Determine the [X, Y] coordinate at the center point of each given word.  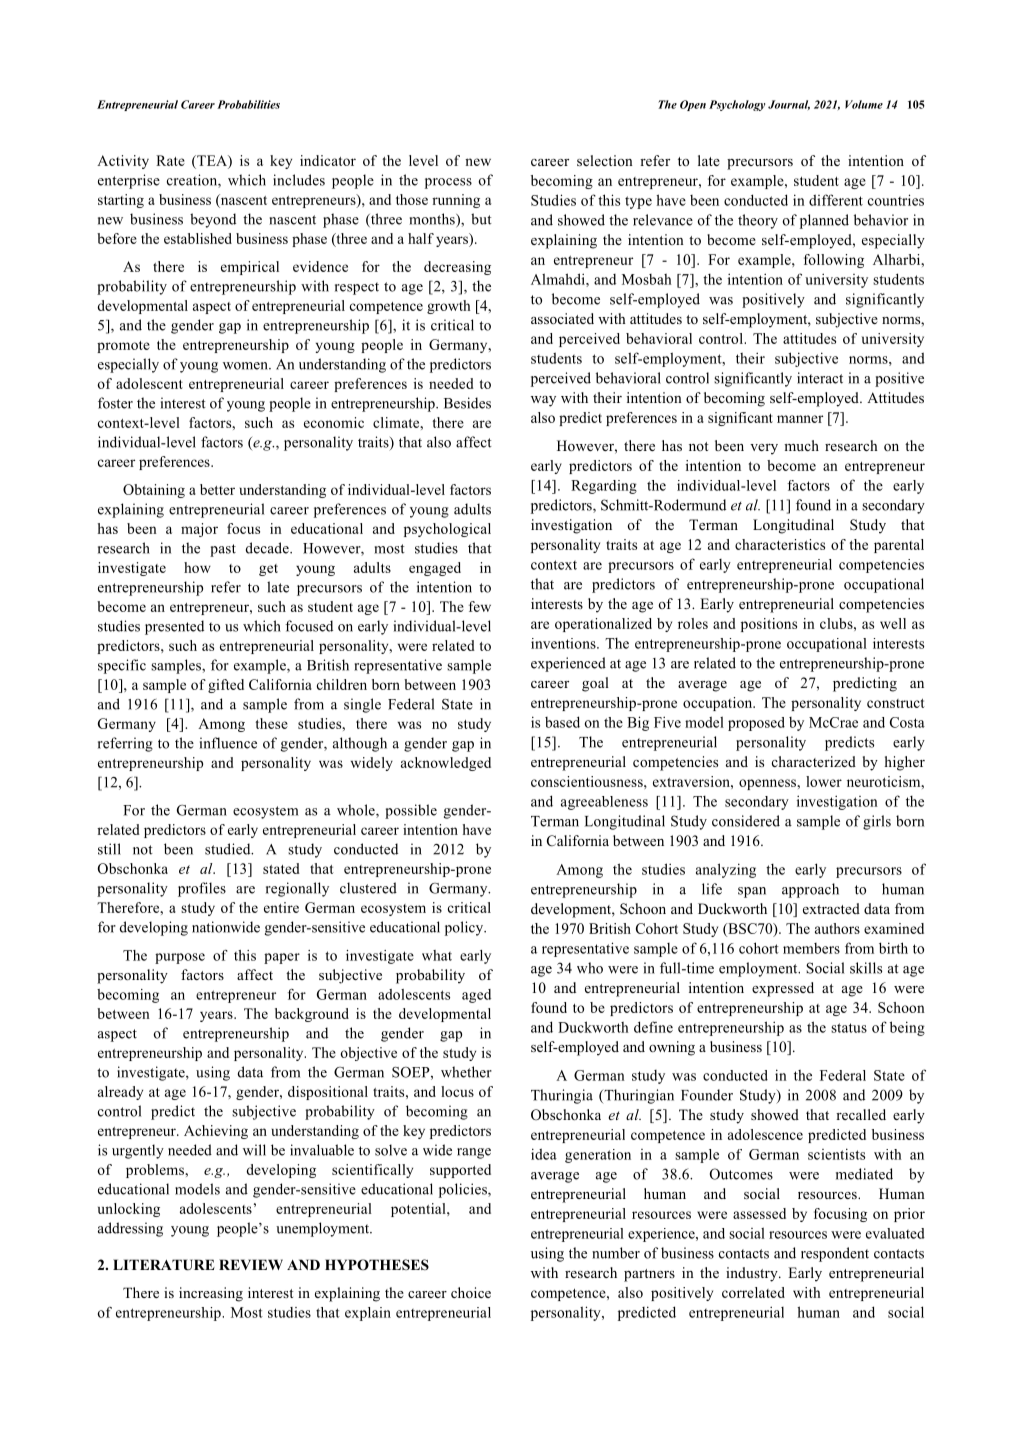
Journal [789, 105]
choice [471, 1292]
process [448, 183]
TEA [212, 160]
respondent [835, 1254]
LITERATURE [164, 1265]
